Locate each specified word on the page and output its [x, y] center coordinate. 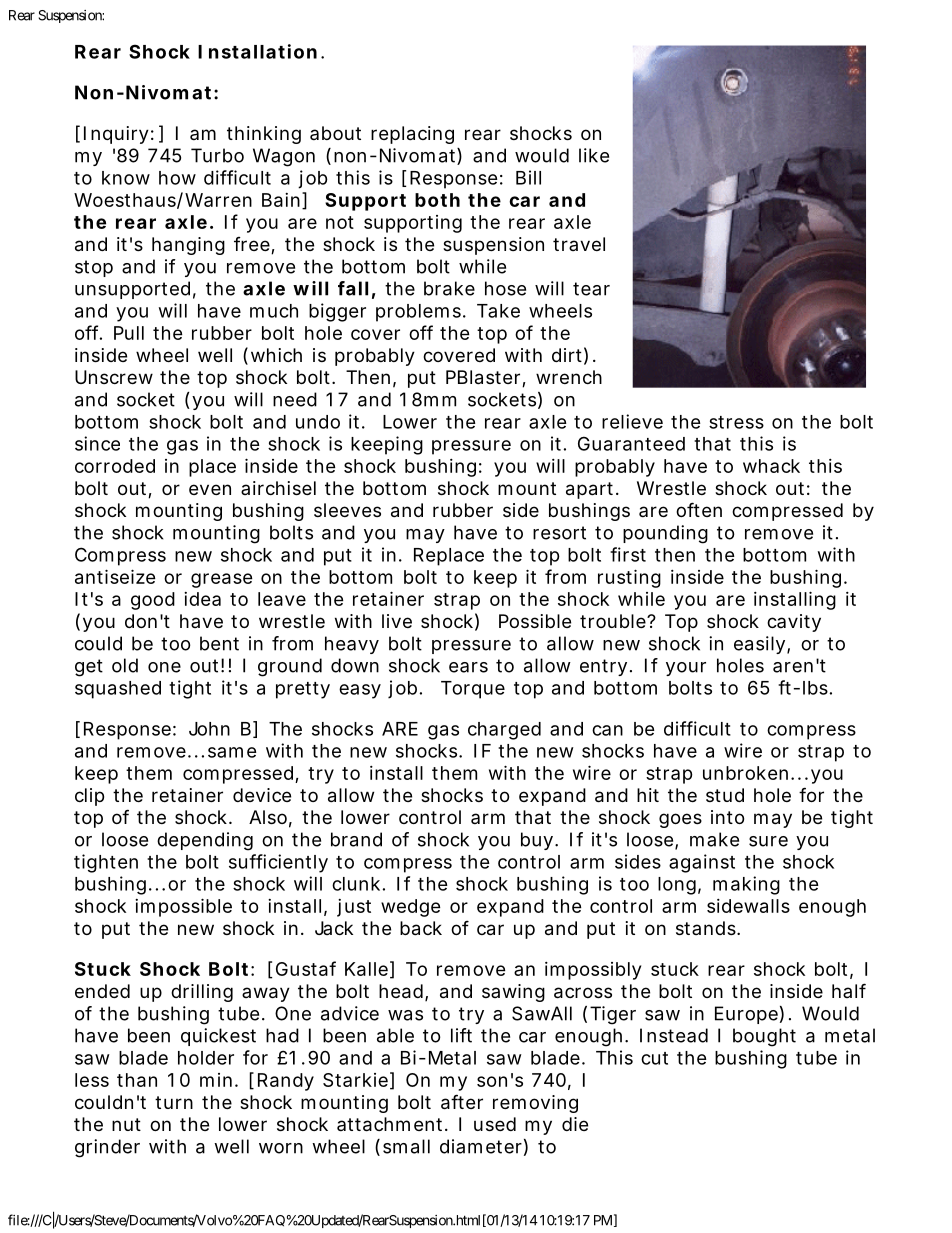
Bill [528, 177]
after [462, 1102]
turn [174, 1102]
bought [764, 1037]
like [594, 155]
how [177, 178]
